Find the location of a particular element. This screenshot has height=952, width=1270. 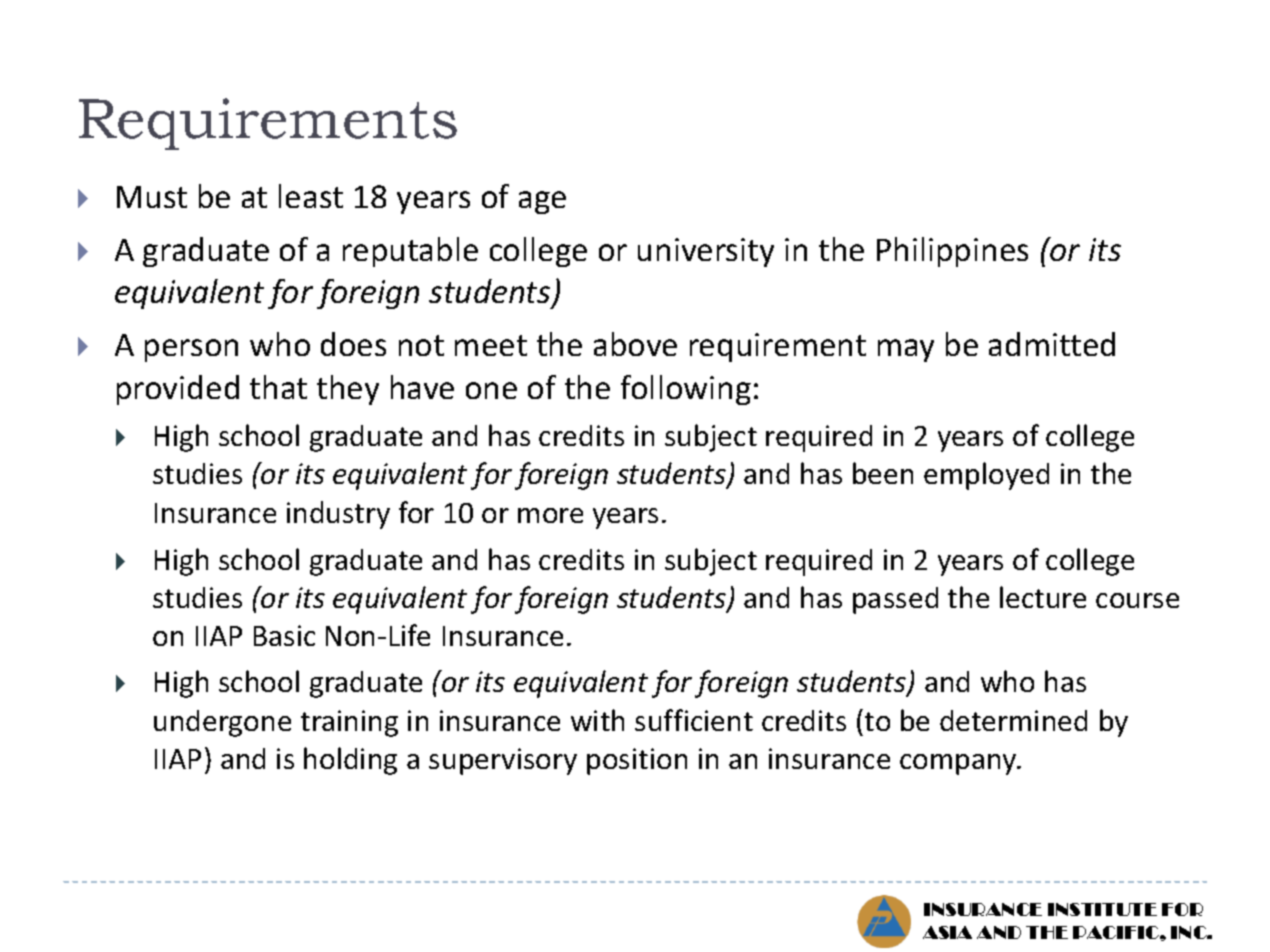

with is located at coordinates (597, 720).
